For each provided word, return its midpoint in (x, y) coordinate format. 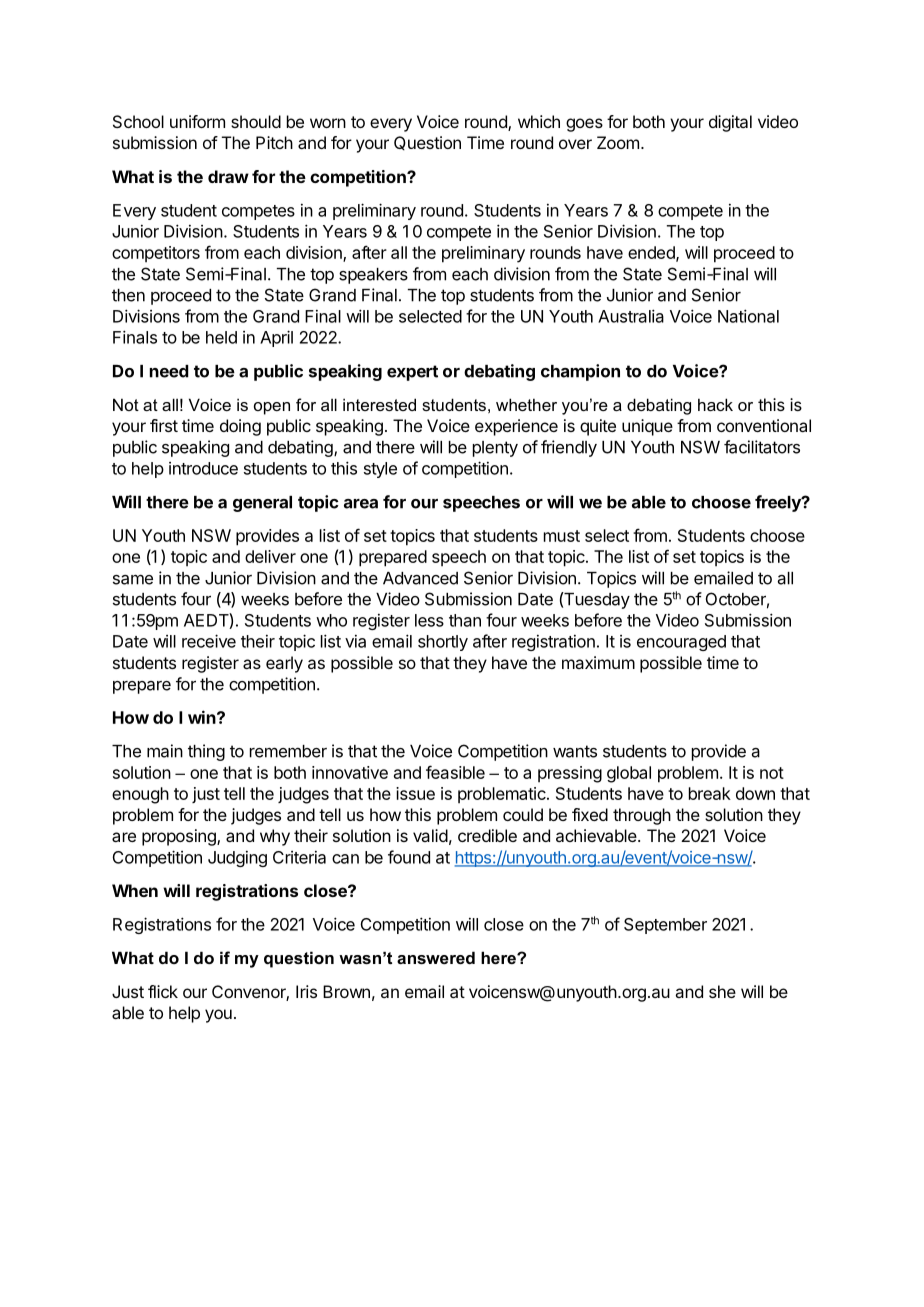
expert (412, 373)
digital (730, 123)
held (221, 337)
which (539, 121)
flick (163, 991)
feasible (455, 772)
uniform (197, 121)
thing (206, 752)
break (710, 793)
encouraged (681, 643)
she (722, 991)
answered (436, 957)
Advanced (420, 578)
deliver (270, 556)
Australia (631, 316)
